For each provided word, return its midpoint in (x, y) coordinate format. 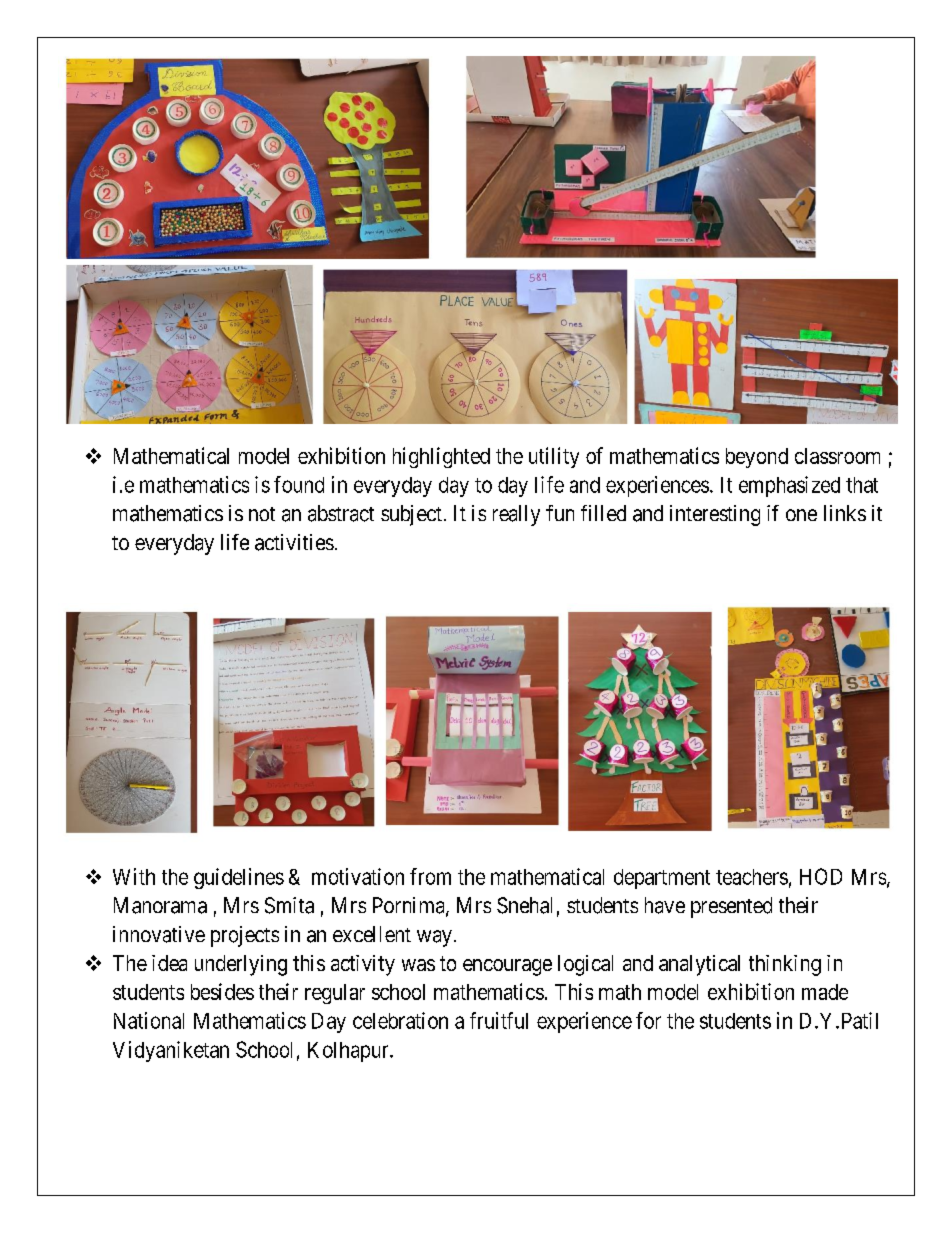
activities (294, 542)
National (149, 1020)
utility (554, 457)
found (299, 484)
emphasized (789, 486)
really (516, 515)
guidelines (239, 878)
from (430, 876)
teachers (752, 877)
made (825, 992)
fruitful (499, 1020)
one (801, 515)
